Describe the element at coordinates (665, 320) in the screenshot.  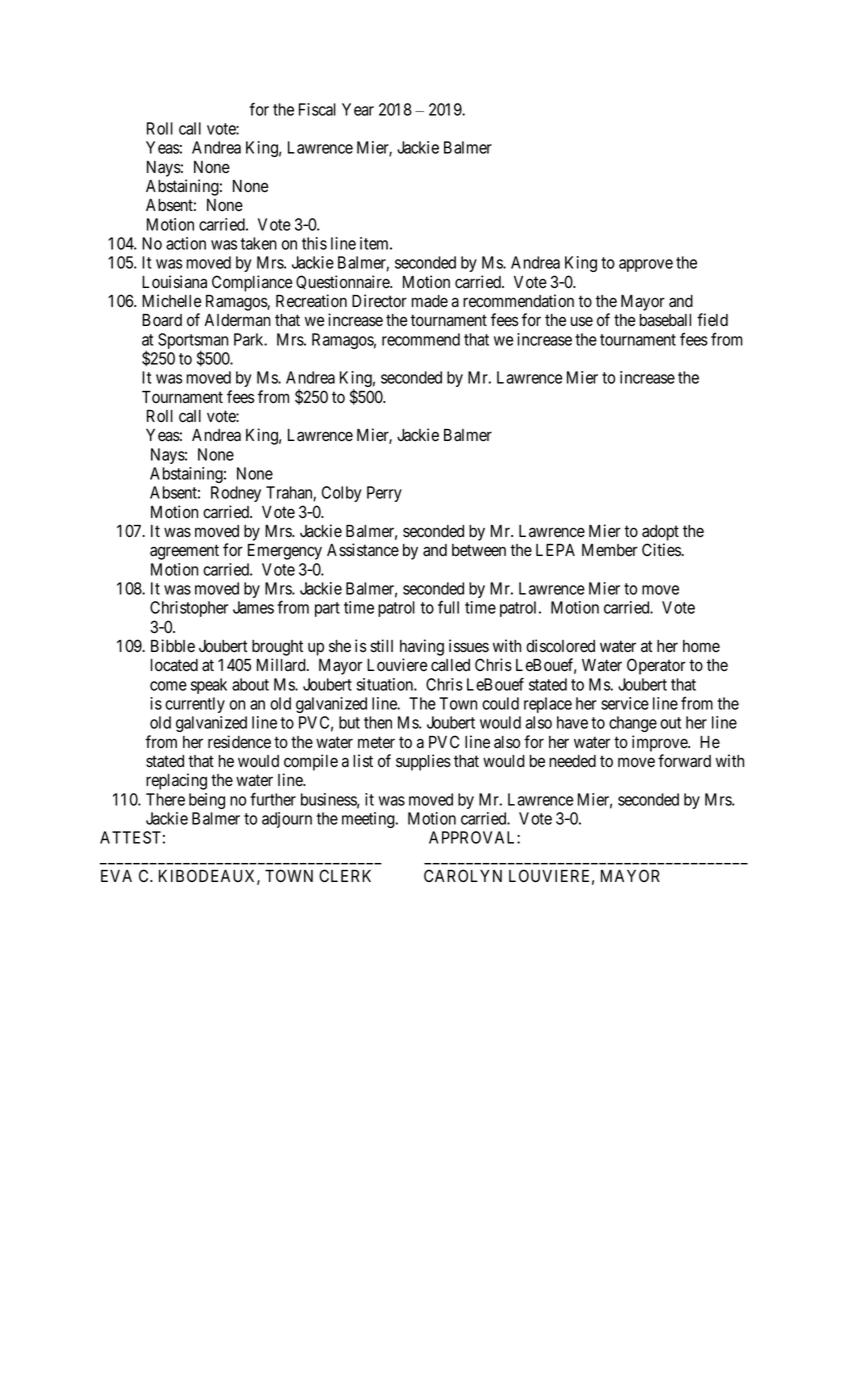
I see `baseball` at that location.
